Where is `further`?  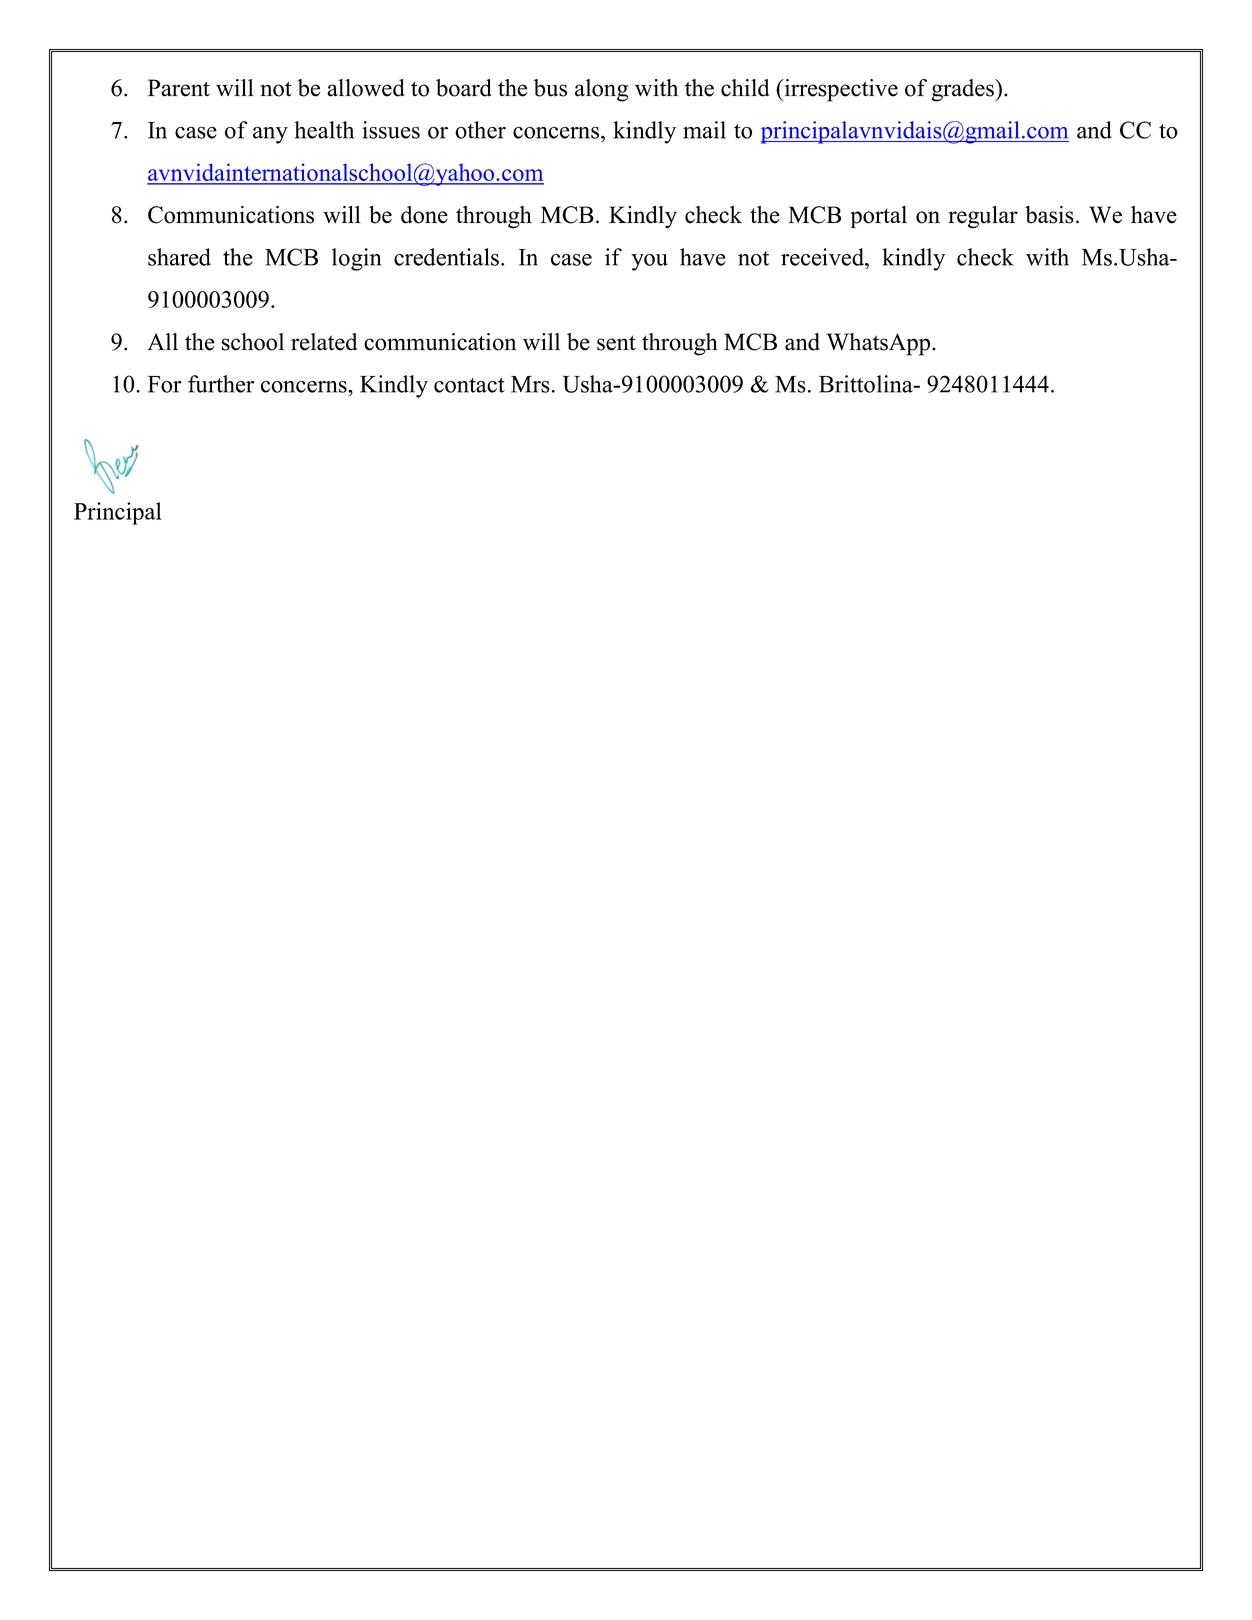
further is located at coordinates (221, 384).
